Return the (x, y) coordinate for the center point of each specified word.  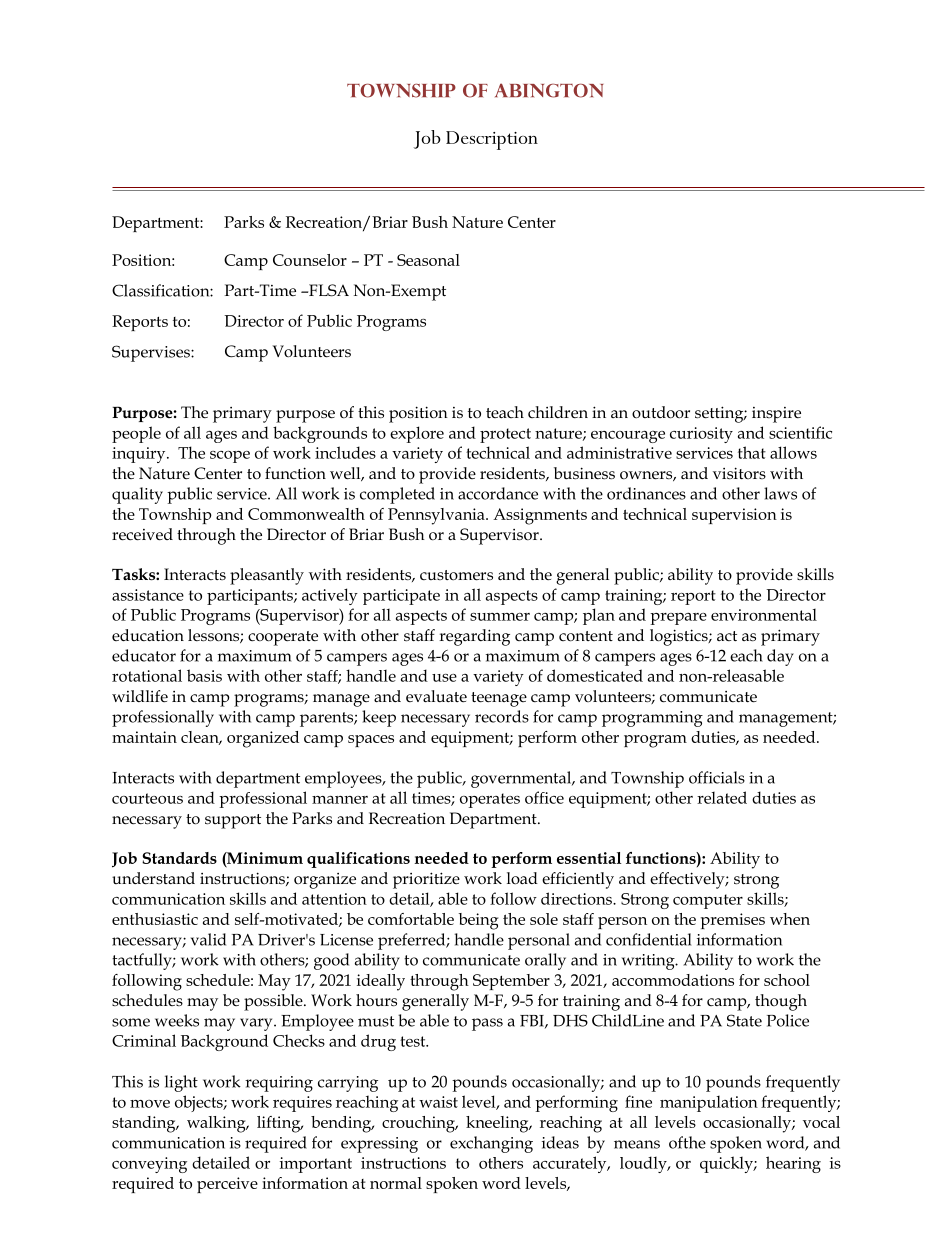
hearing (793, 1164)
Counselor (310, 260)
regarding (474, 637)
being (478, 921)
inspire (776, 415)
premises (733, 921)
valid (208, 939)
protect (505, 435)
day (780, 657)
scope (230, 457)
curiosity (701, 435)
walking (217, 1124)
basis (204, 675)
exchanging (491, 1144)
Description (492, 140)
